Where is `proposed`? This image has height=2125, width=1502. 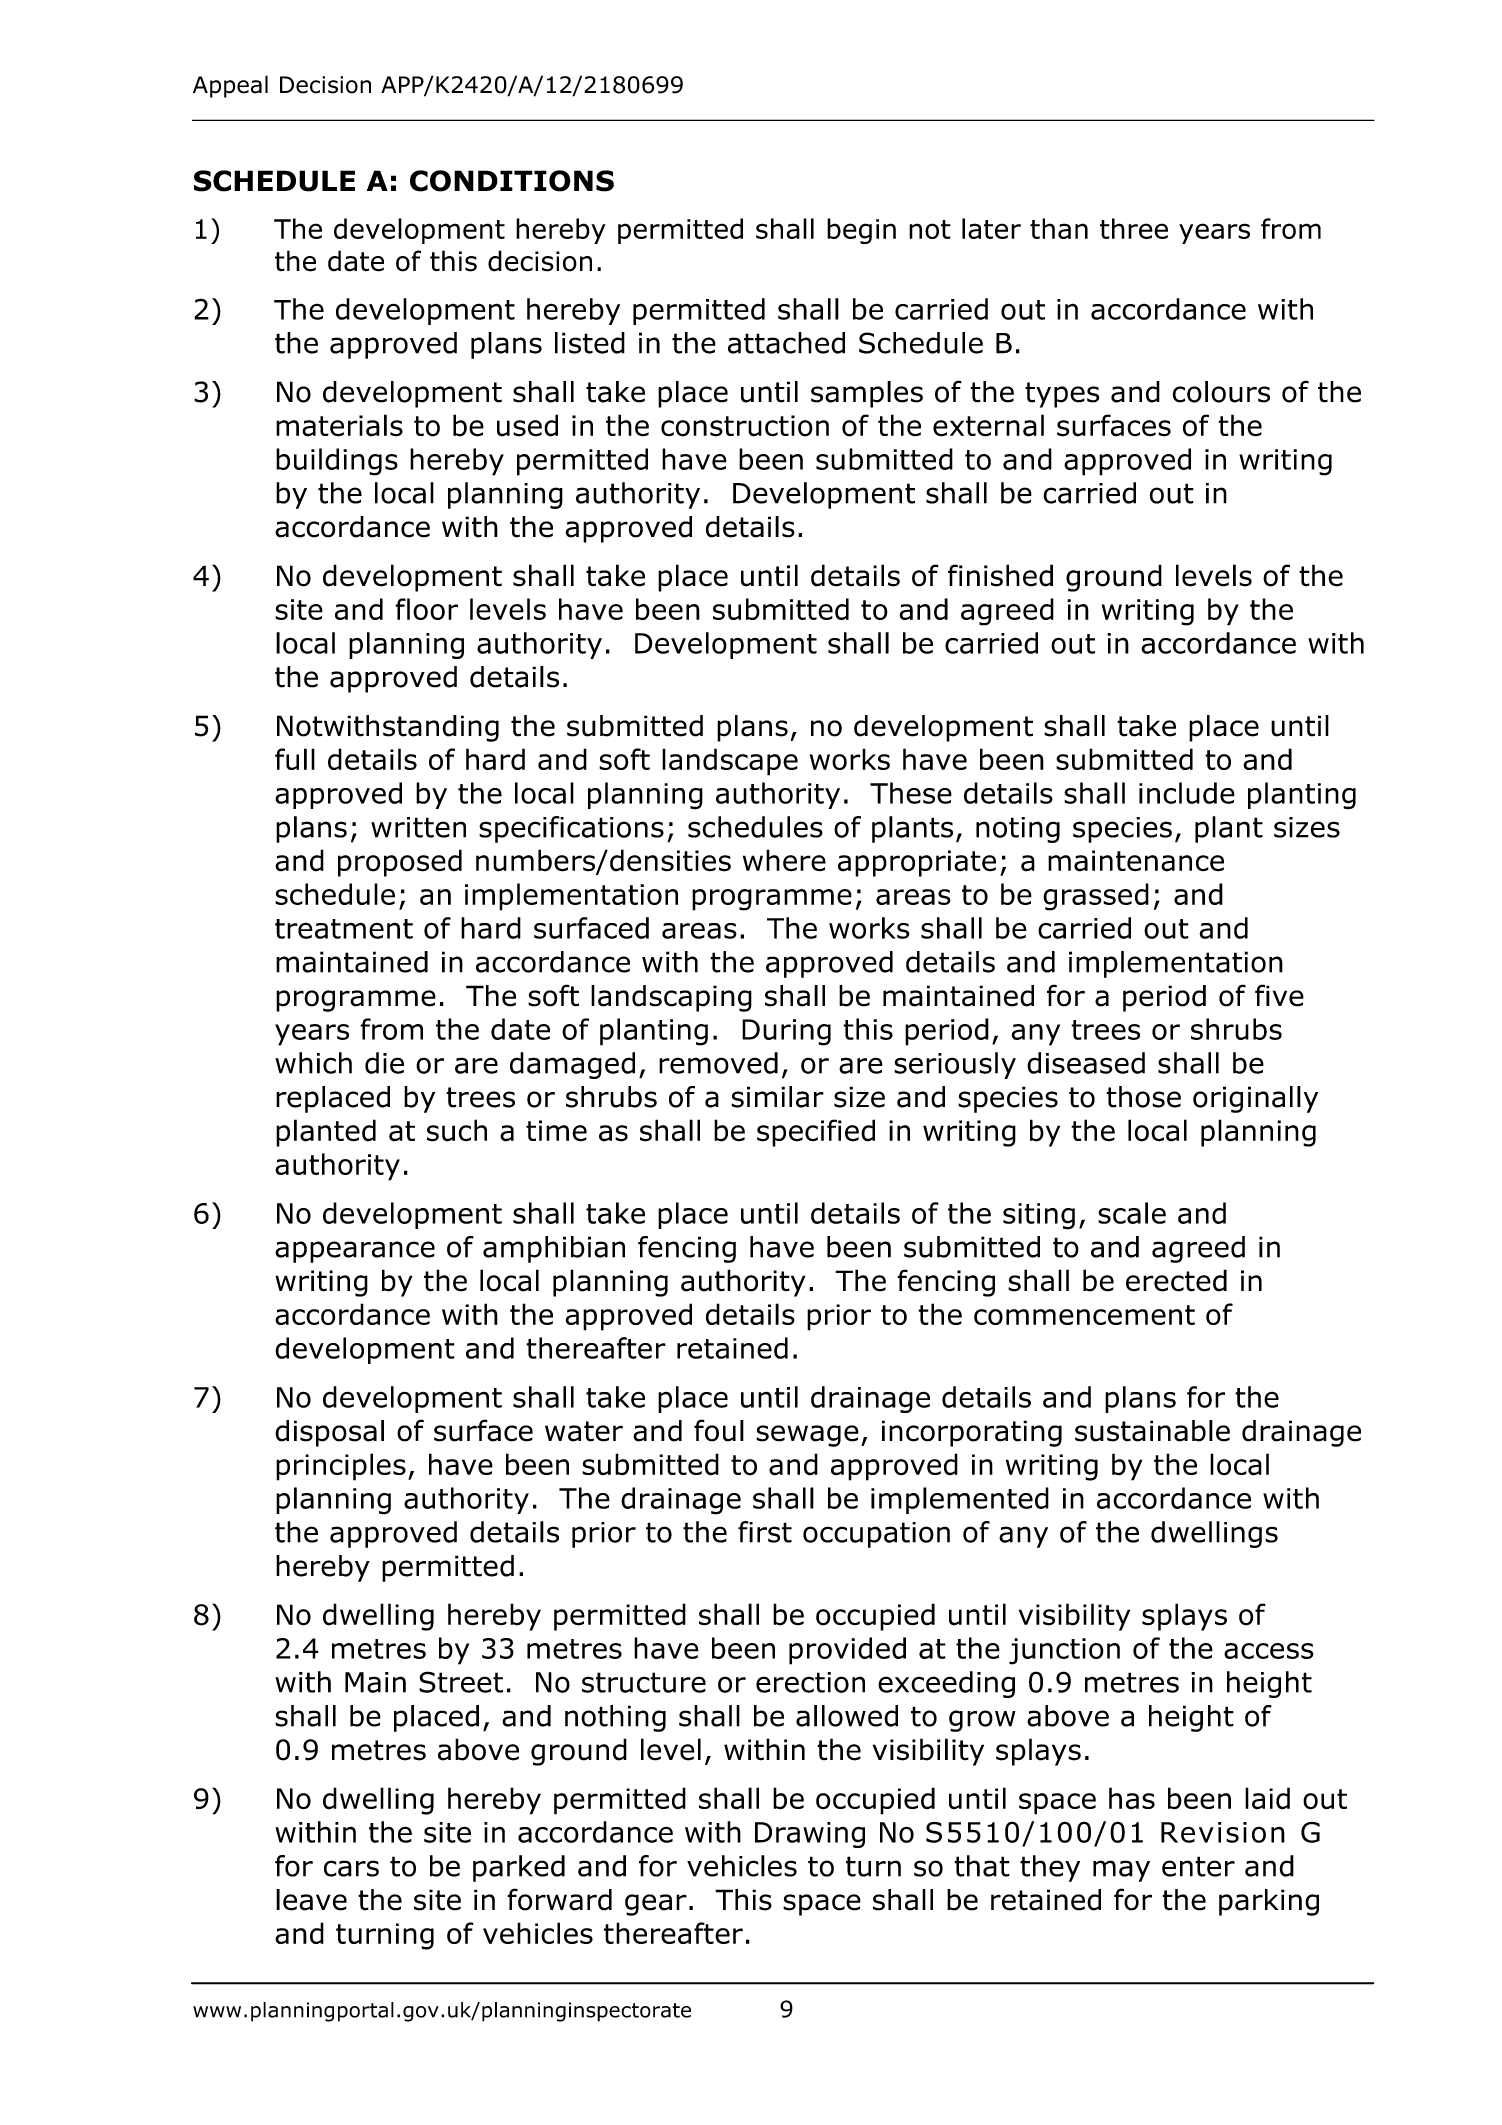
proposed is located at coordinates (400, 863).
